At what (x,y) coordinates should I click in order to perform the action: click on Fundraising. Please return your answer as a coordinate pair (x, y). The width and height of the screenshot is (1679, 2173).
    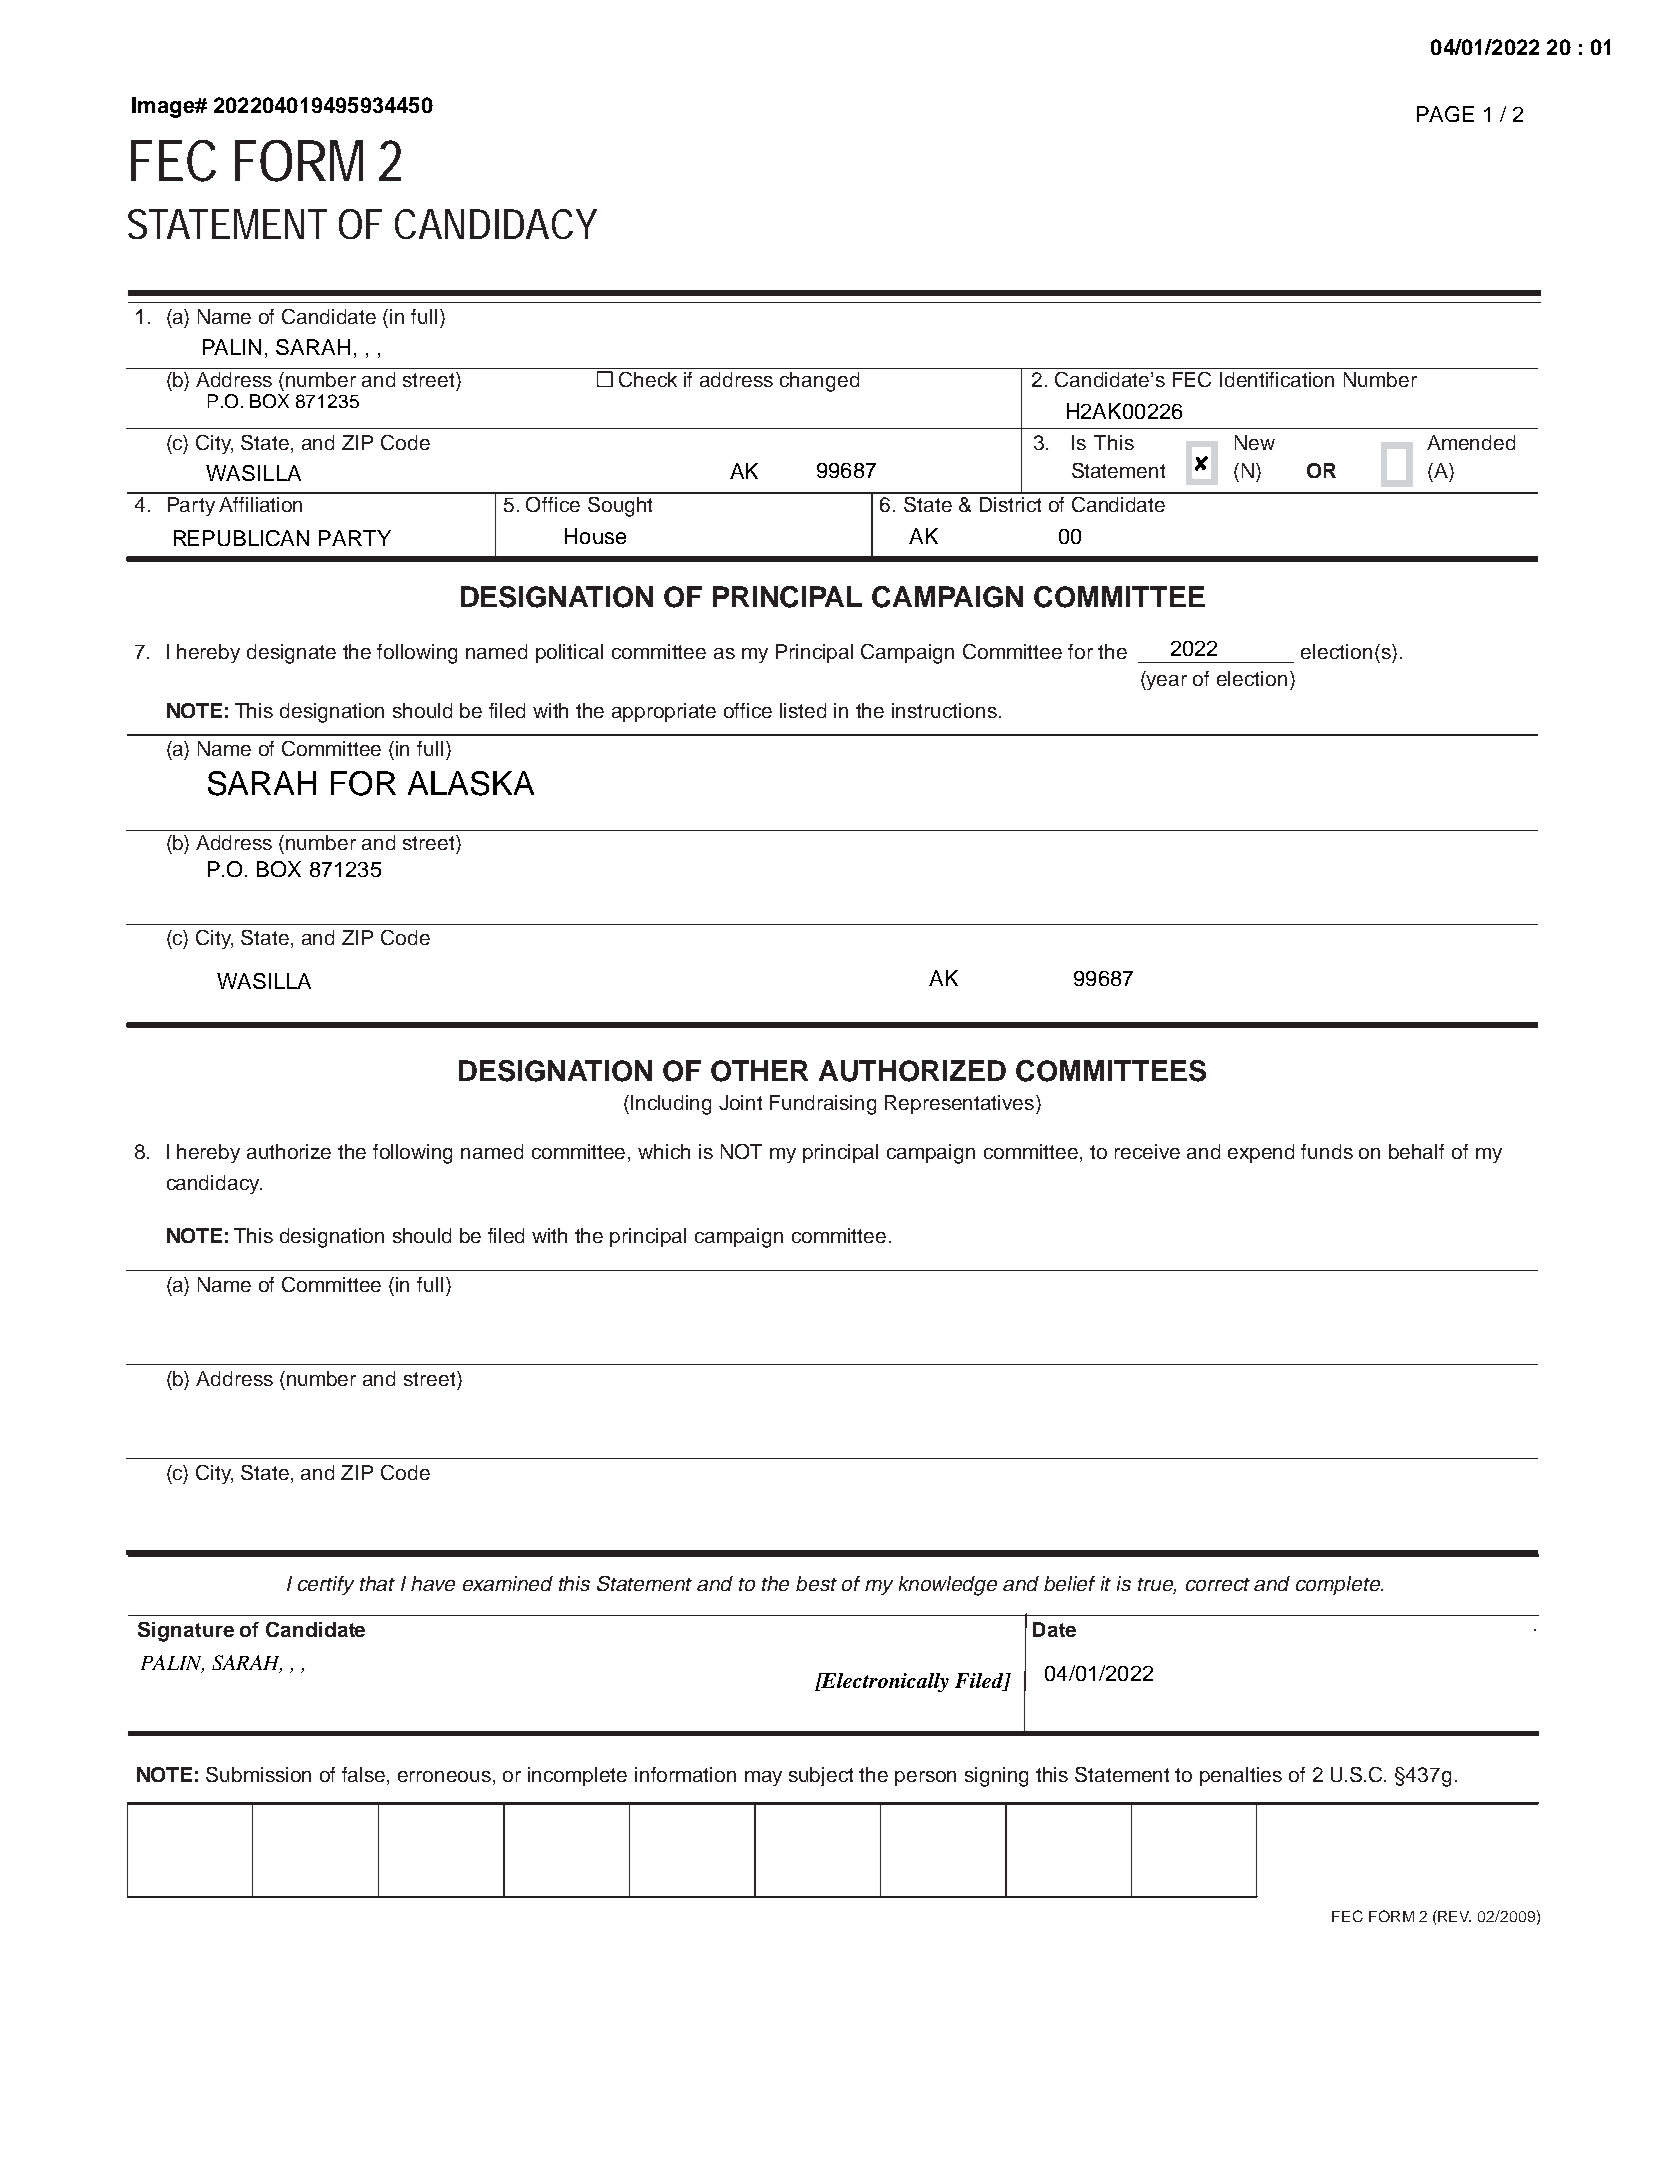
    Looking at the image, I should click on (823, 1105).
